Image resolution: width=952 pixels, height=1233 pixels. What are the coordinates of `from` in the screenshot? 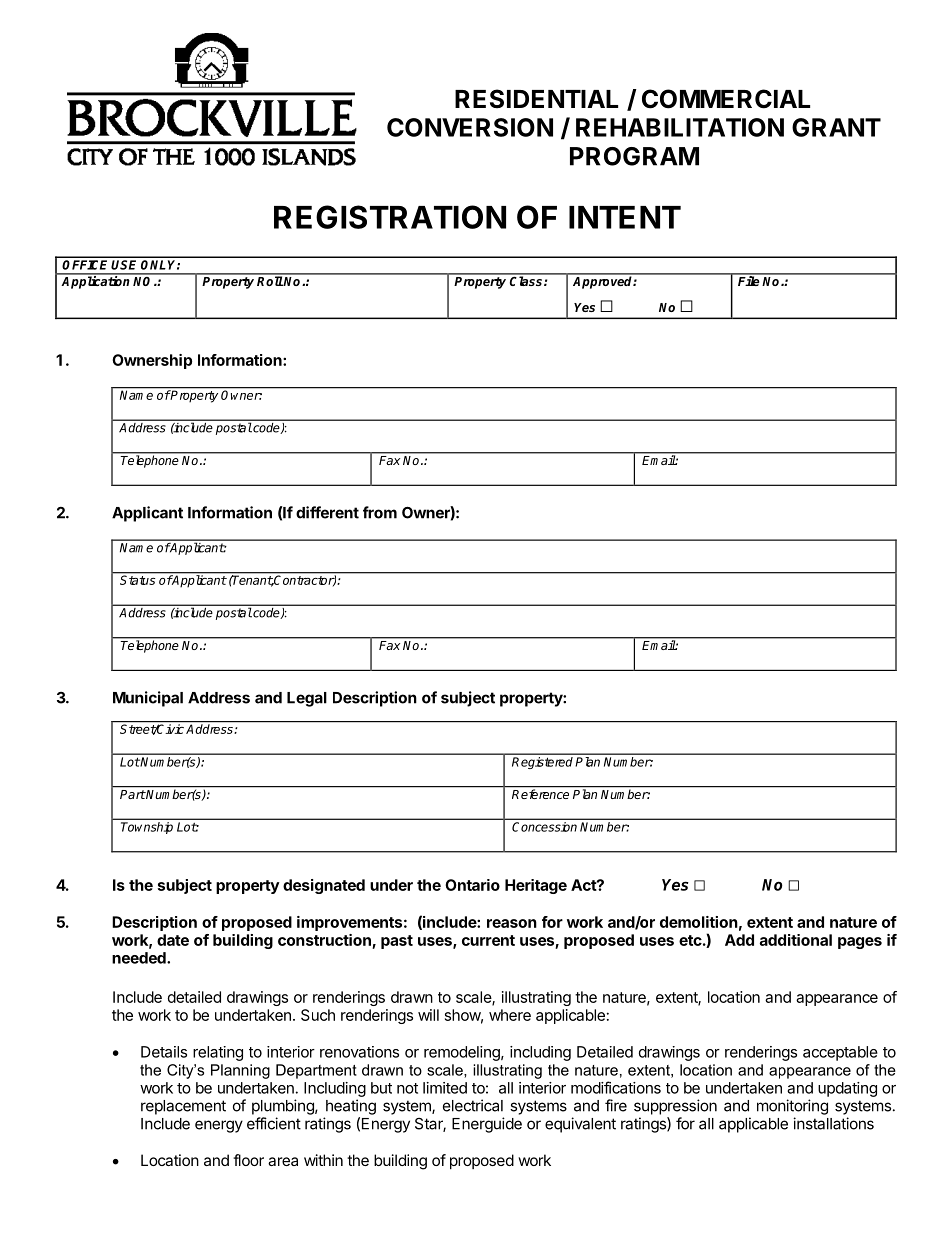 It's located at (380, 512).
